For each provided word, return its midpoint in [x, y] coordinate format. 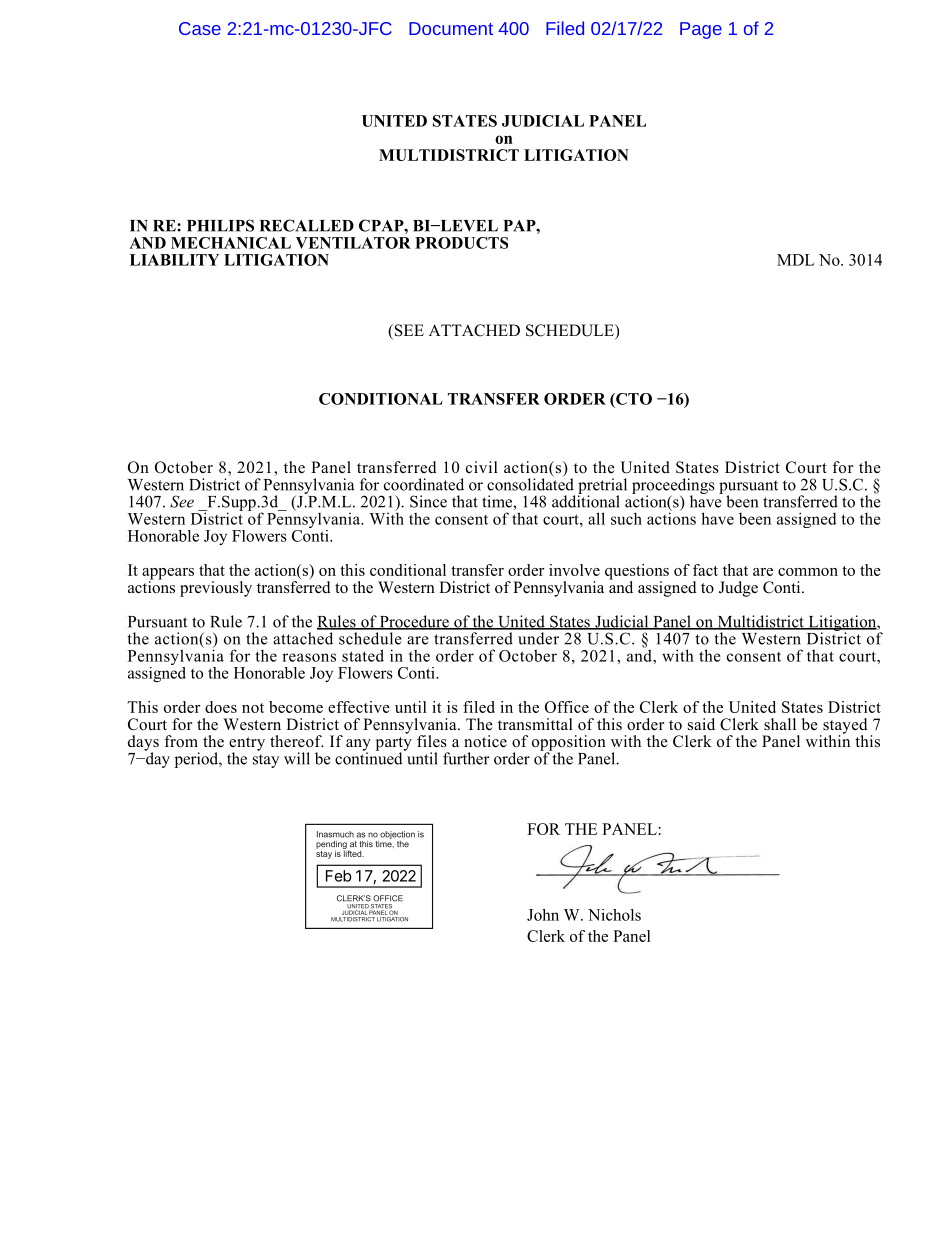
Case [200, 28]
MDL [795, 260]
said [701, 724]
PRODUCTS [461, 243]
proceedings [673, 487]
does [221, 707]
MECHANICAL [231, 243]
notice [485, 741]
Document [451, 28]
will [297, 758]
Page [701, 30]
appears [168, 575]
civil [482, 467]
